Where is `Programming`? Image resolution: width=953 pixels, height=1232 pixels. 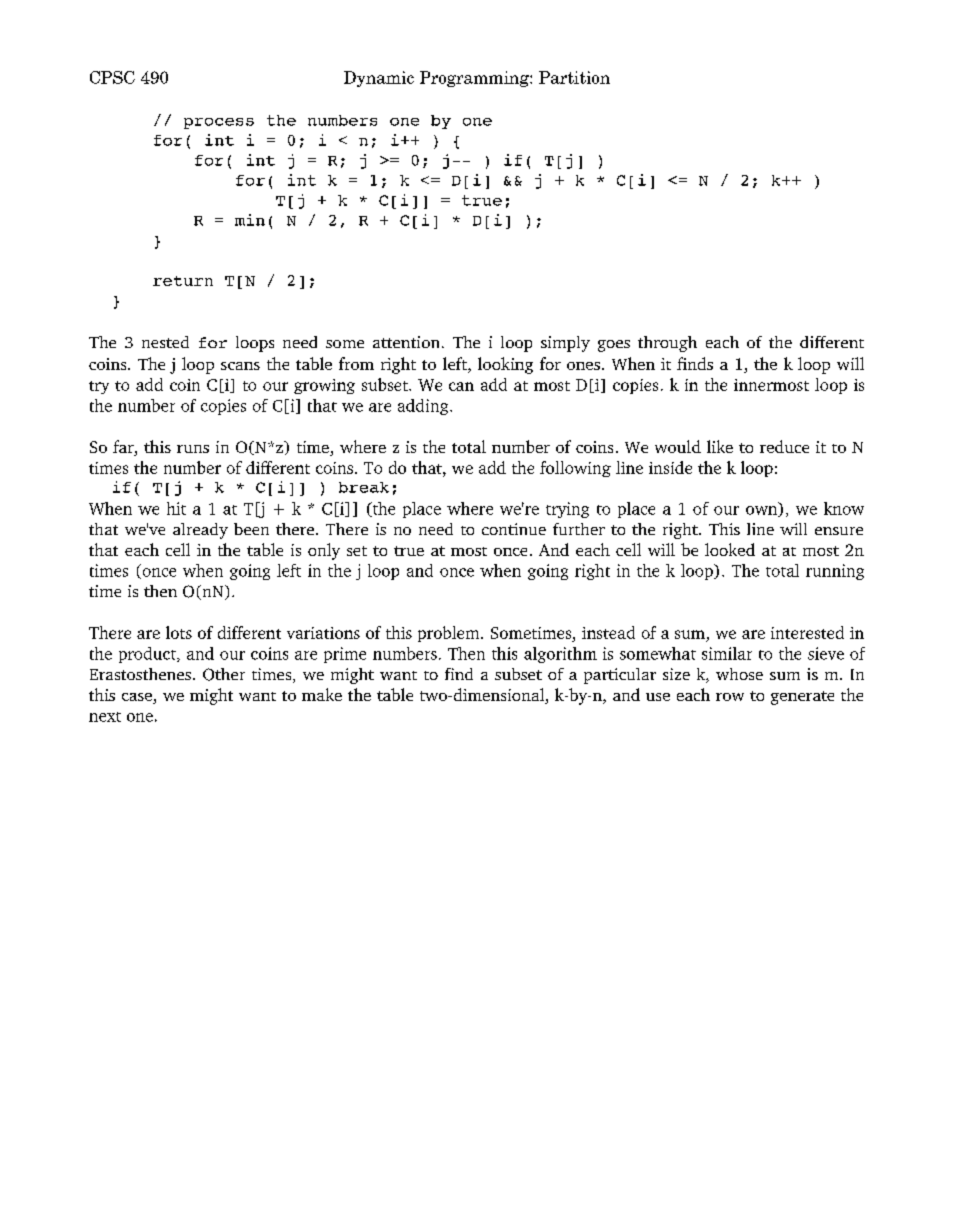 Programming is located at coordinates (475, 79).
